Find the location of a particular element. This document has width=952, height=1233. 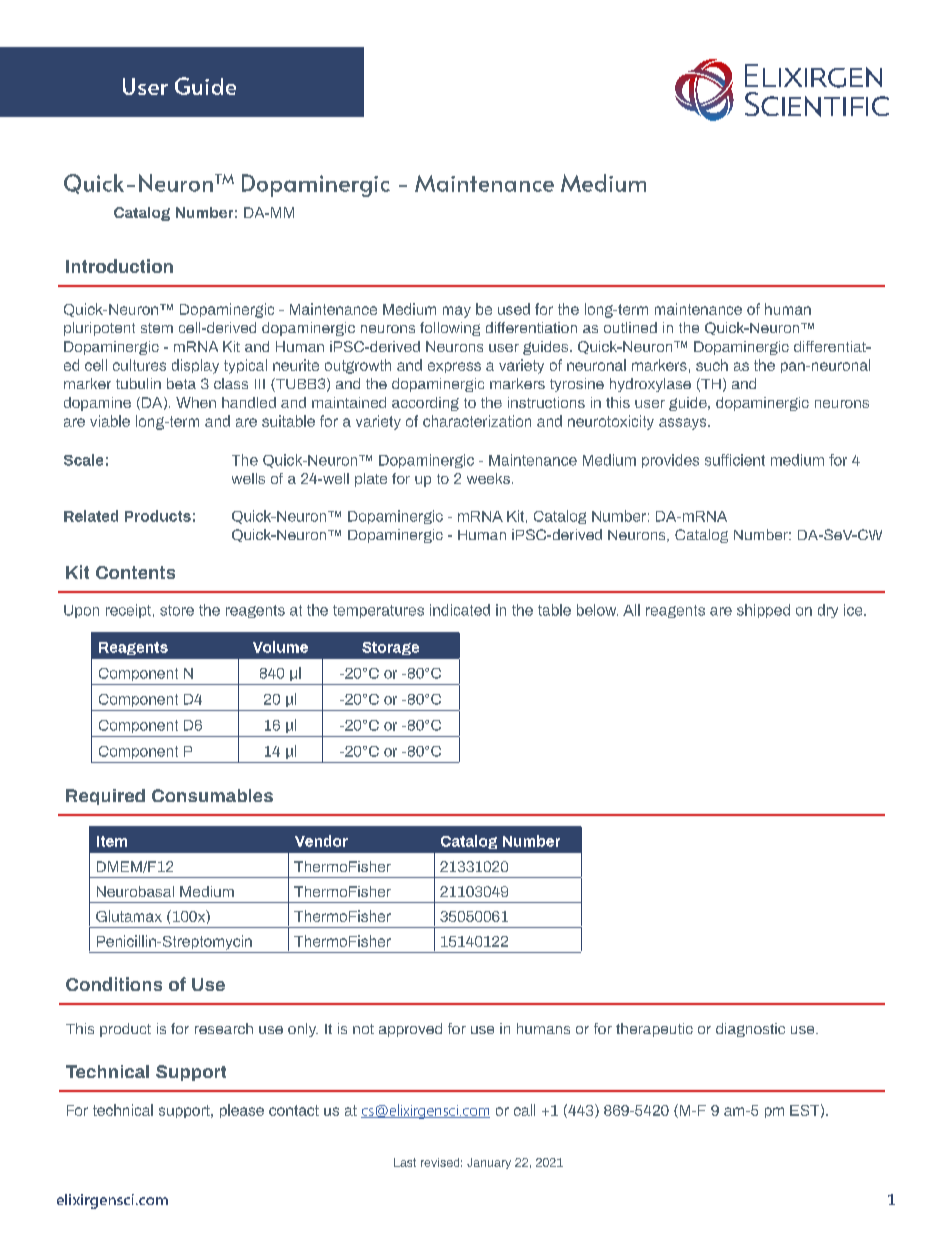

may is located at coordinates (457, 312).
